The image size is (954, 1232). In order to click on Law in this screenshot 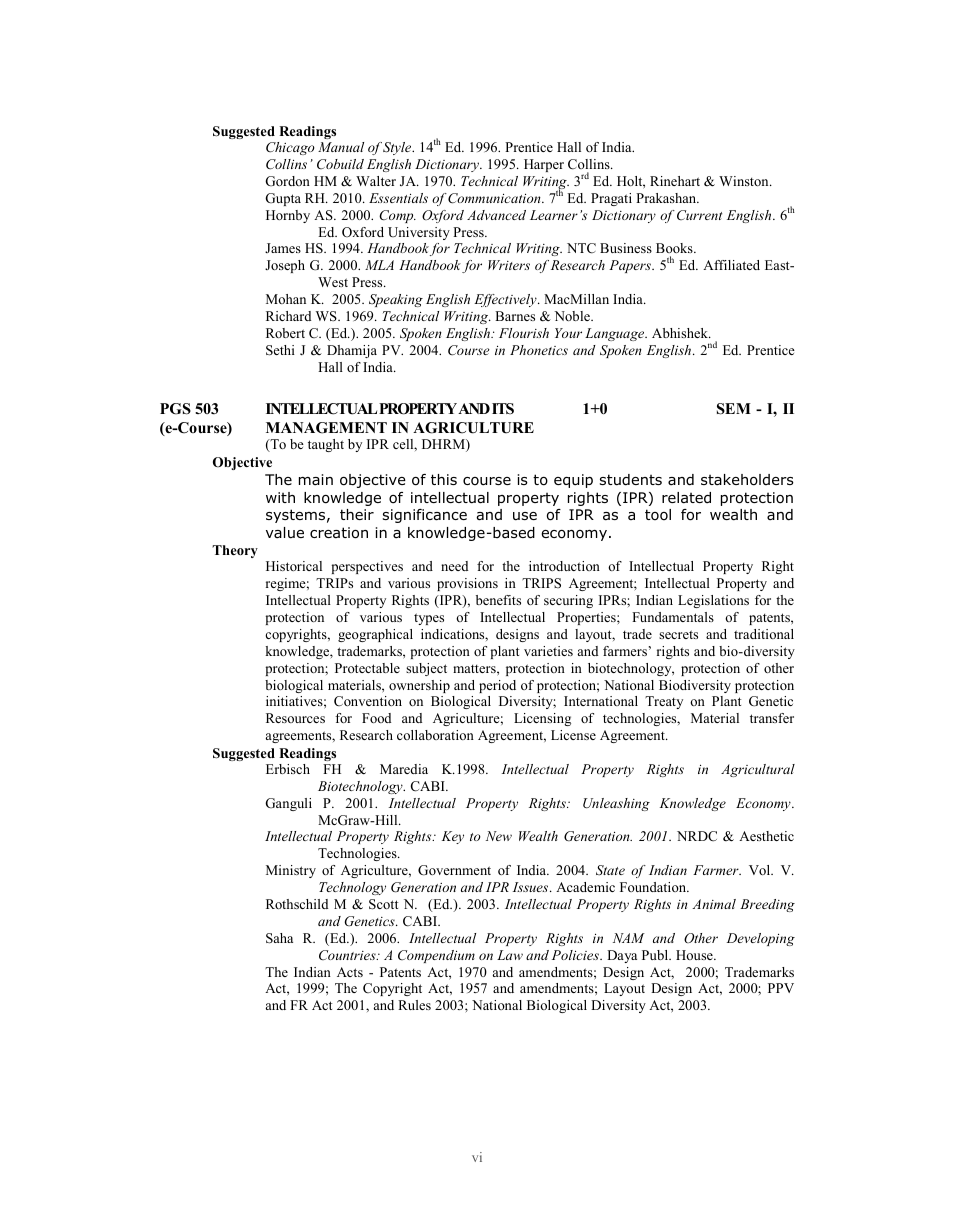, I will do `click(510, 955)`.
